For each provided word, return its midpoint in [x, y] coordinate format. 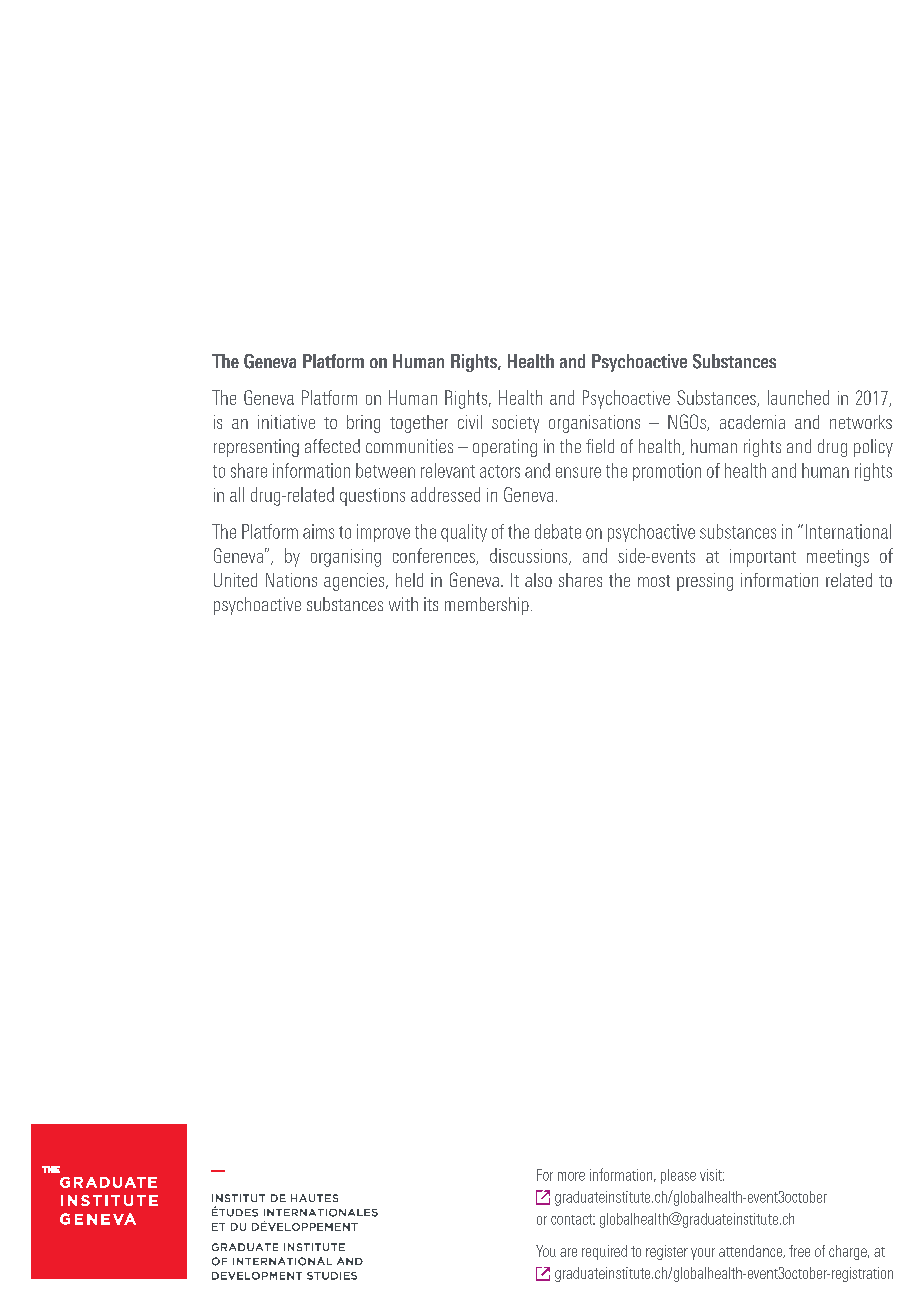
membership [487, 606]
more [571, 1176]
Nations [291, 580]
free [799, 1251]
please [678, 1176]
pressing [705, 582]
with [403, 604]
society [515, 424]
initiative [286, 422]
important [763, 558]
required [604, 1252]
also [538, 580]
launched [798, 397]
